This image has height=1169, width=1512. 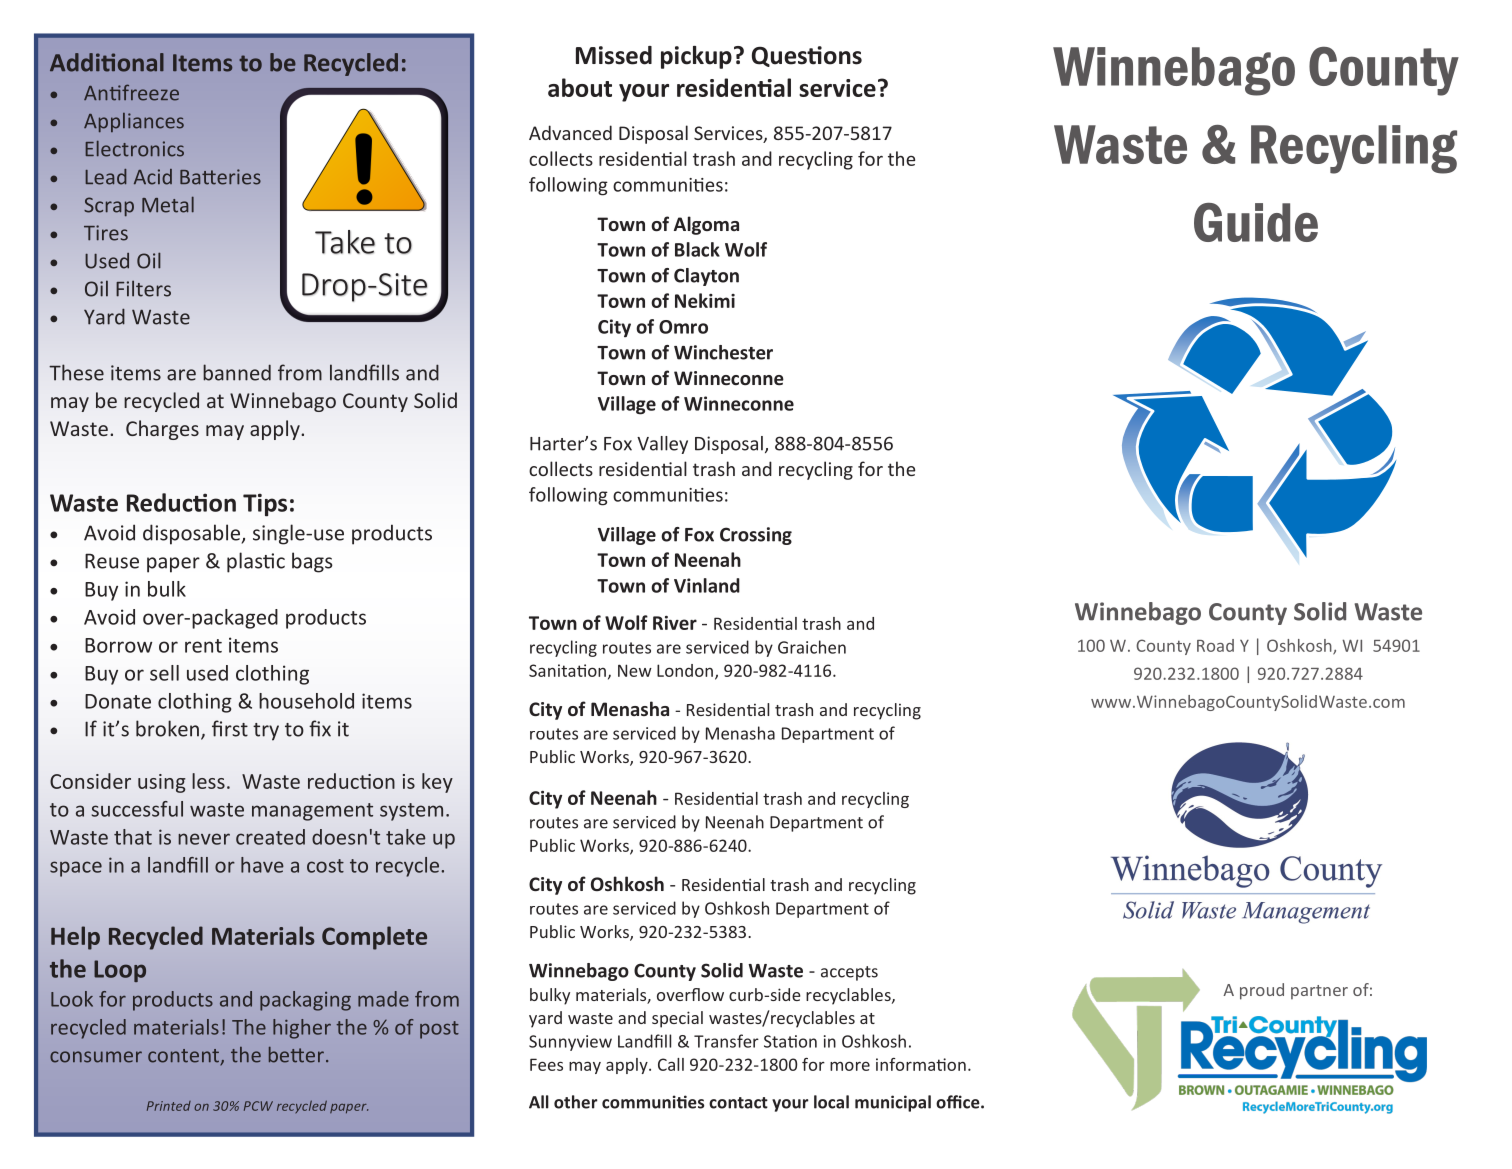 What do you see at coordinates (706, 277) in the image?
I see `Clayton` at bounding box center [706, 277].
